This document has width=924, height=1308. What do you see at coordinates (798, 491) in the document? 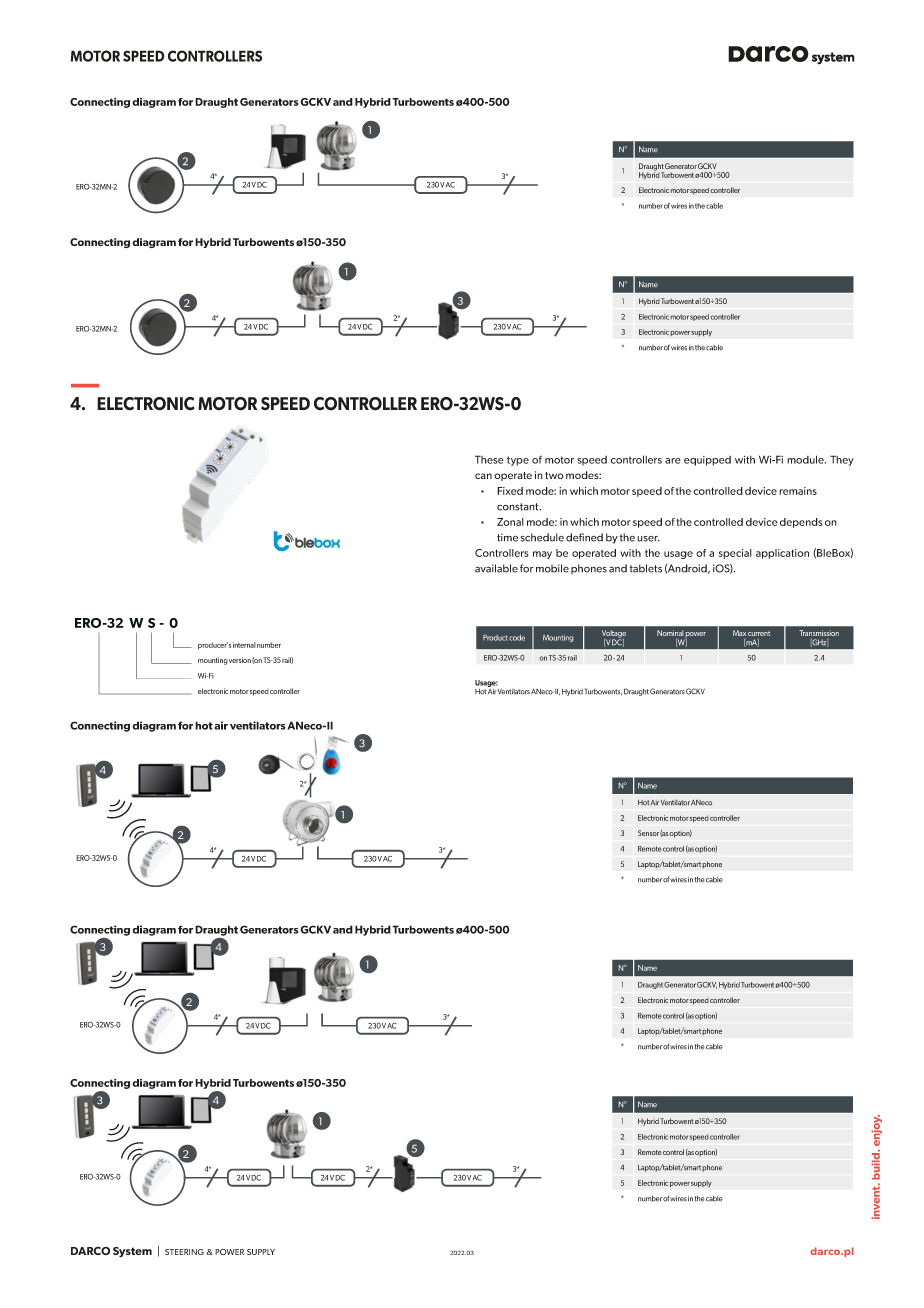
I see `remains` at bounding box center [798, 491].
